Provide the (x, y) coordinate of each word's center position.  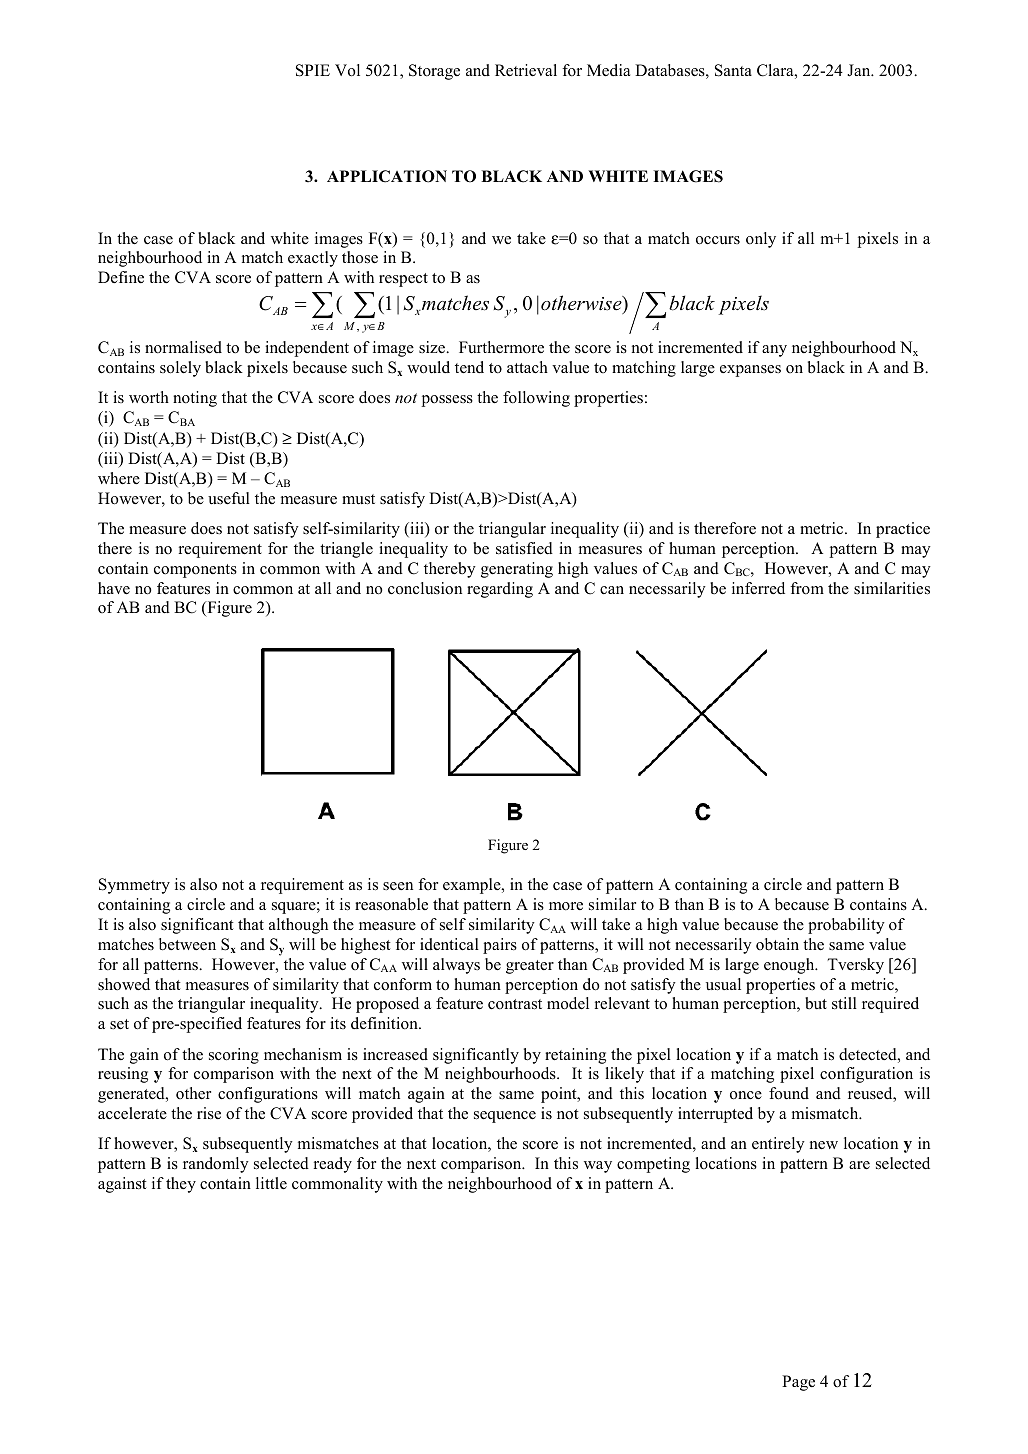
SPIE (313, 70)
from (807, 588)
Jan (860, 70)
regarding (500, 590)
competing (653, 1165)
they (181, 1185)
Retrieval (526, 70)
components (195, 571)
